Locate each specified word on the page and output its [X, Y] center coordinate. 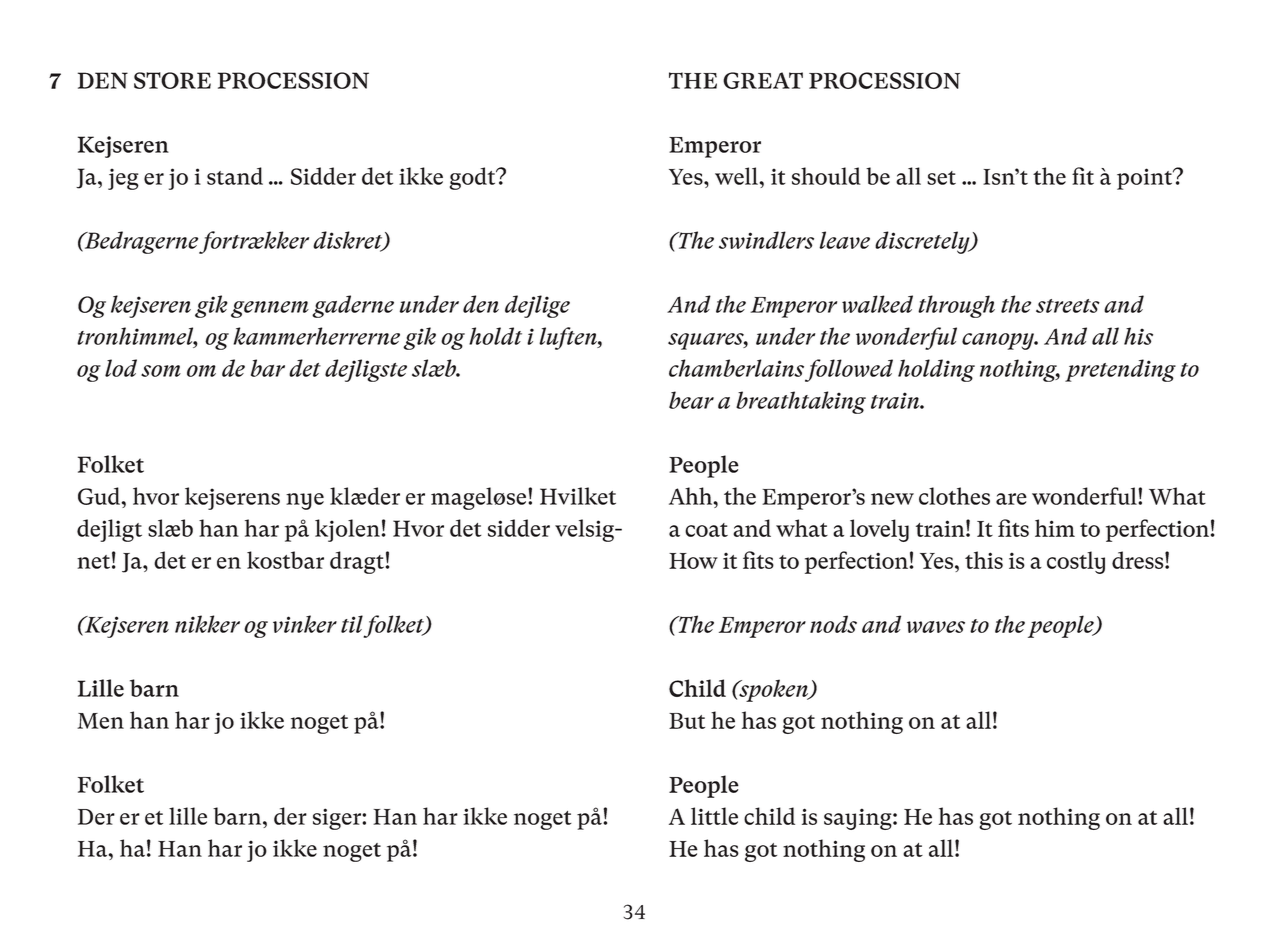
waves [936, 627]
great [763, 80]
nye [305, 501]
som [161, 371]
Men [100, 721]
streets [1068, 306]
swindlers [766, 240]
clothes [954, 496]
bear [691, 400]
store [172, 80]
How [693, 561]
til [352, 624]
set [941, 178]
